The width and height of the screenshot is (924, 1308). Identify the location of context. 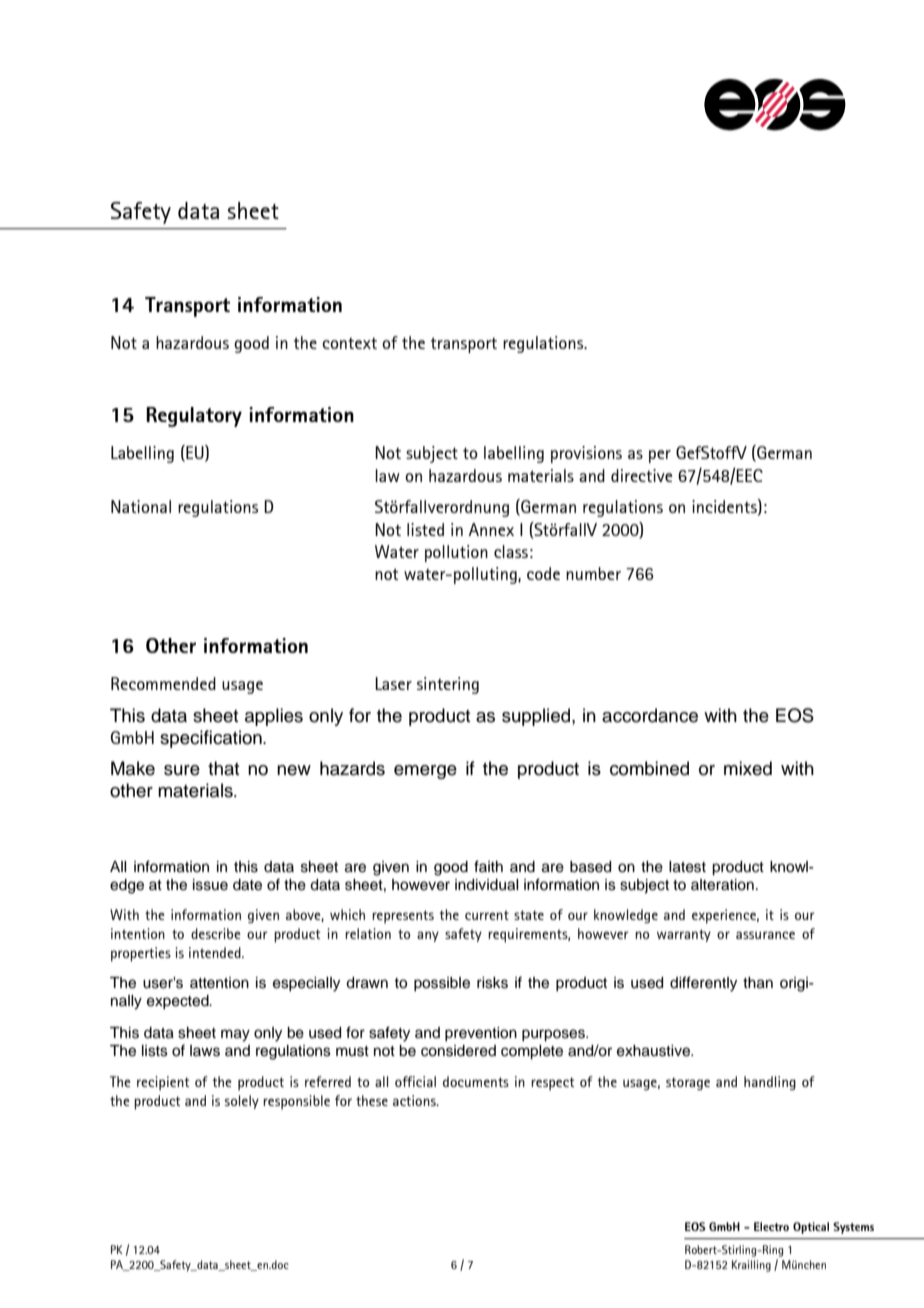
(349, 343).
